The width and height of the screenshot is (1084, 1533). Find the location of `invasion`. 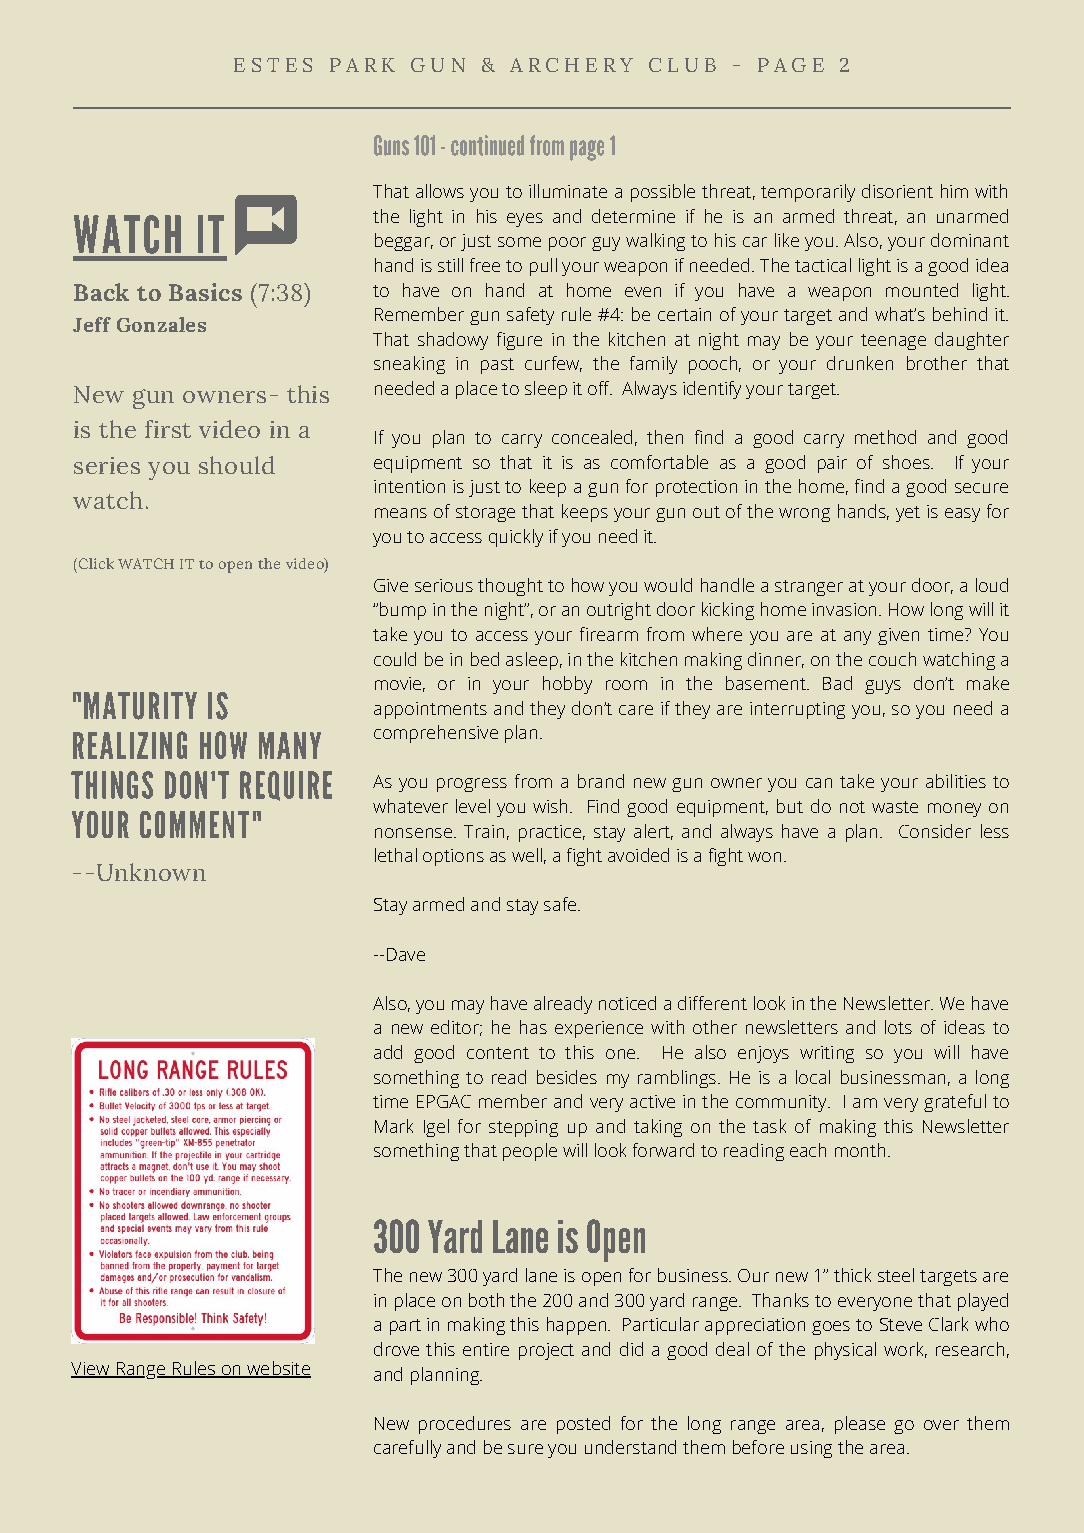

invasion is located at coordinates (844, 609).
